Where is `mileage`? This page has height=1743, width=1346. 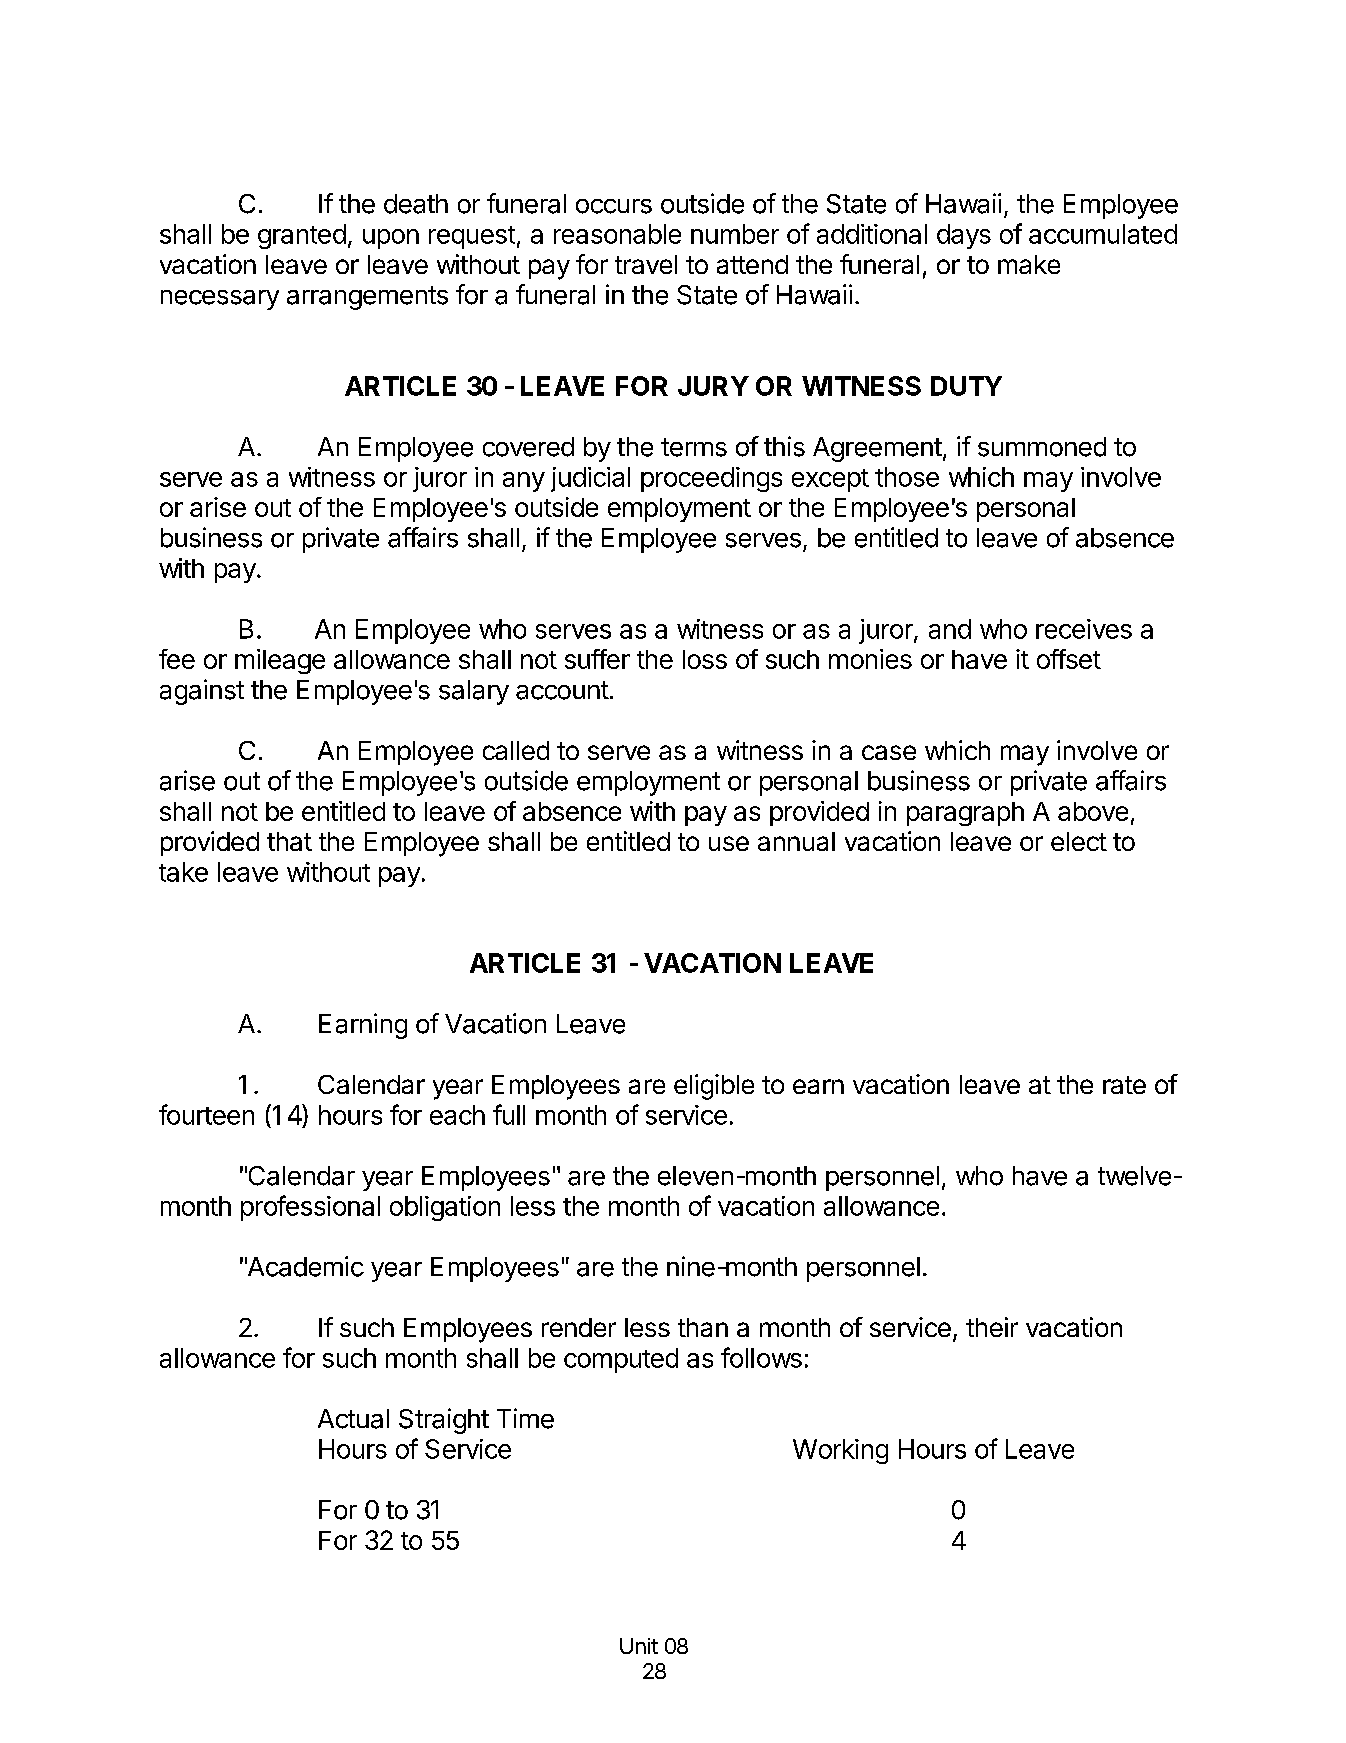 mileage is located at coordinates (280, 661).
